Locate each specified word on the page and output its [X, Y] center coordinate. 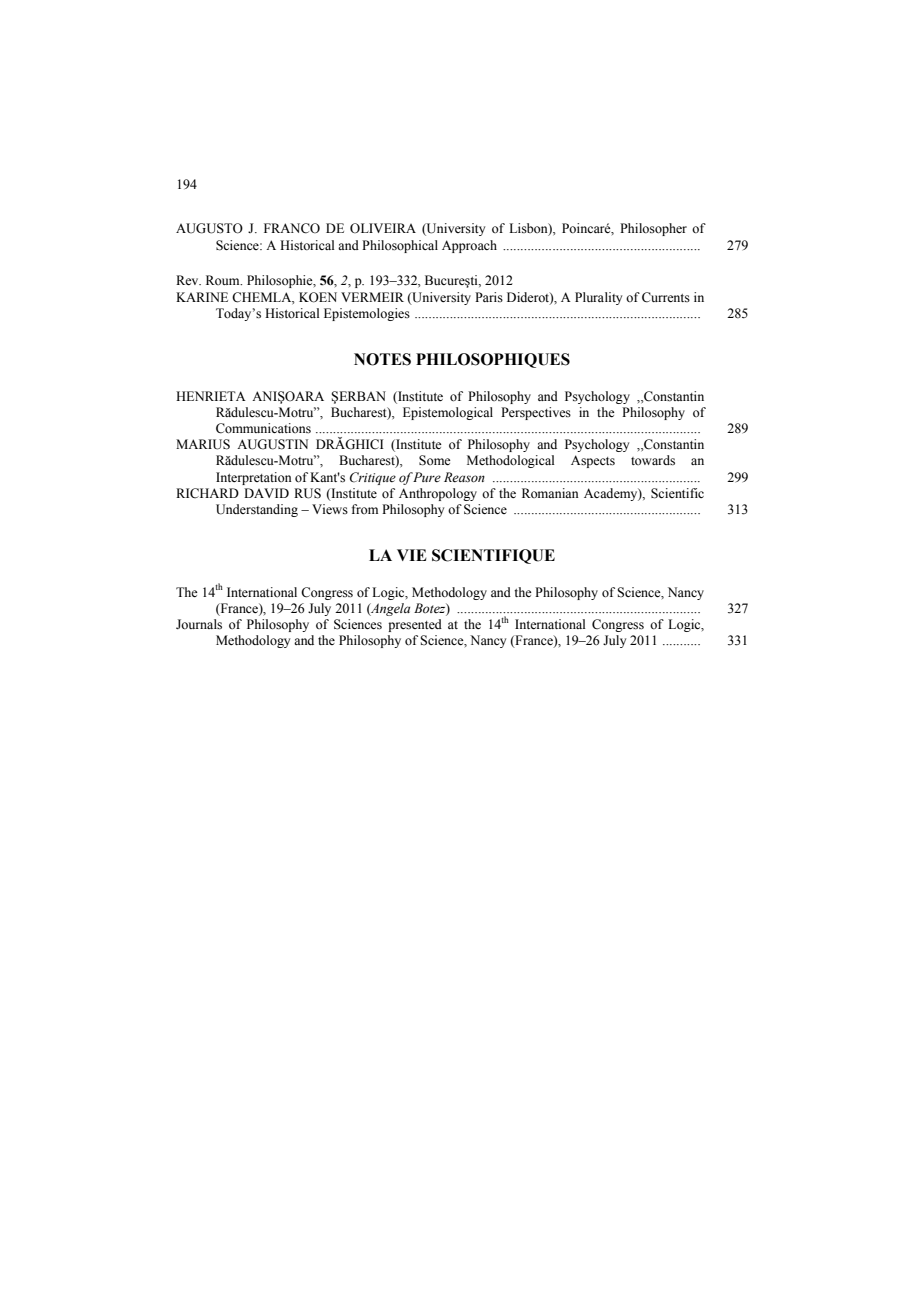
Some [435, 460]
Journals [199, 624]
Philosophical [400, 246]
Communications [263, 428]
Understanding [257, 510]
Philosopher [653, 229]
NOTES [382, 359]
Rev [188, 280]
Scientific [677, 493]
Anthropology [438, 494]
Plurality [598, 298]
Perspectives [536, 413]
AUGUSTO [209, 228]
